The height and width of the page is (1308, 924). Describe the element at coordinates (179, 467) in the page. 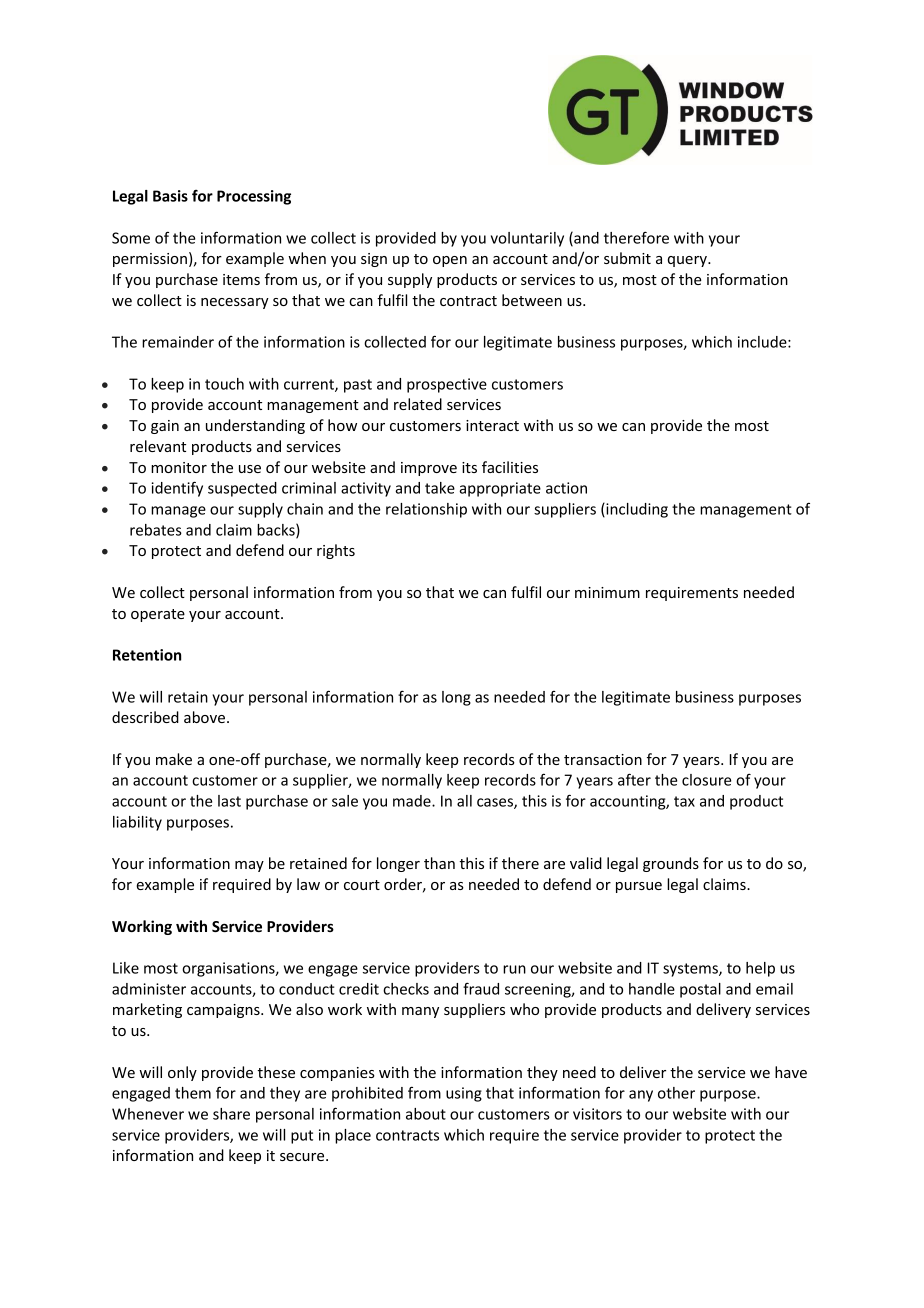

I see `monitor` at that location.
